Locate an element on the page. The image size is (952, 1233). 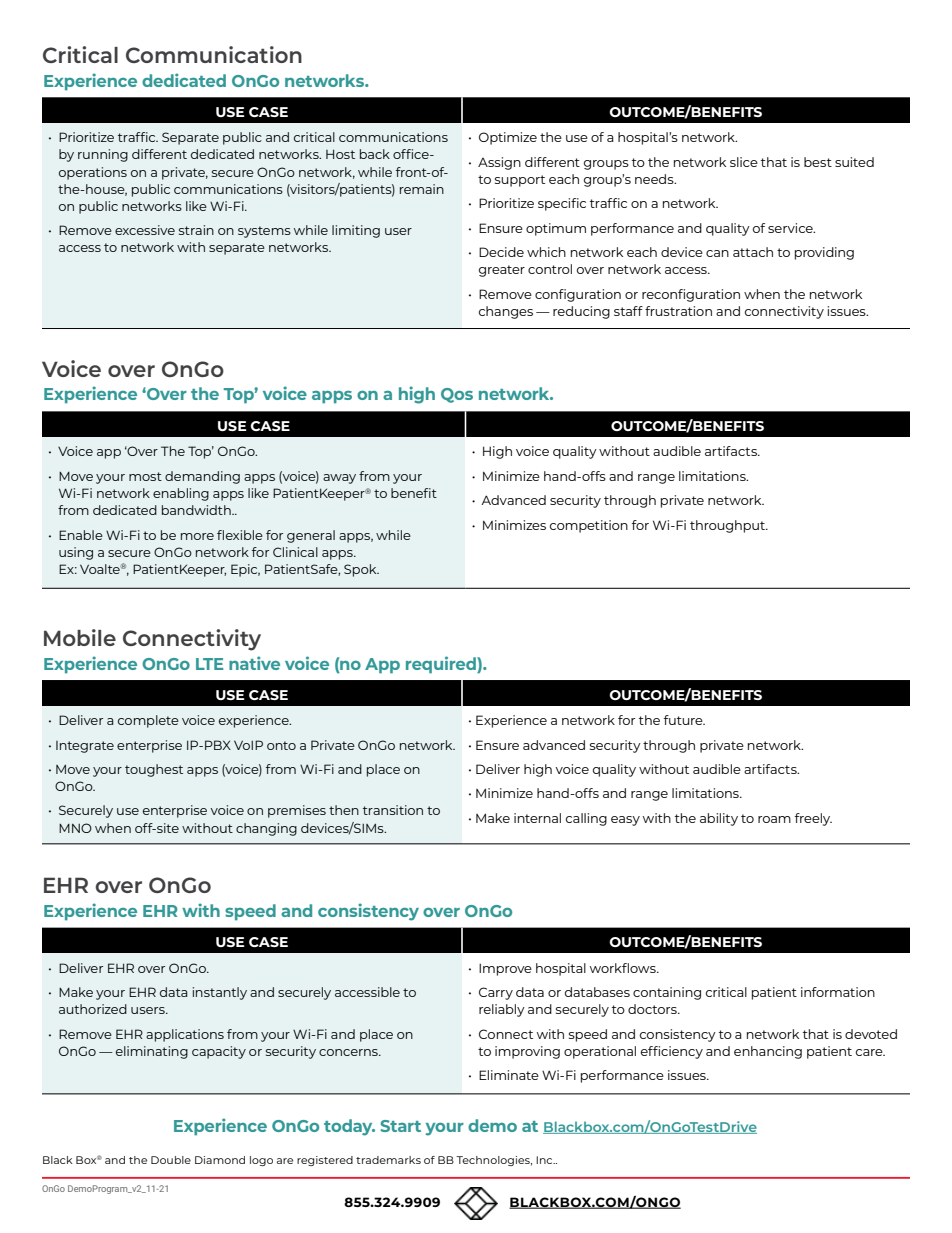
running is located at coordinates (103, 155).
